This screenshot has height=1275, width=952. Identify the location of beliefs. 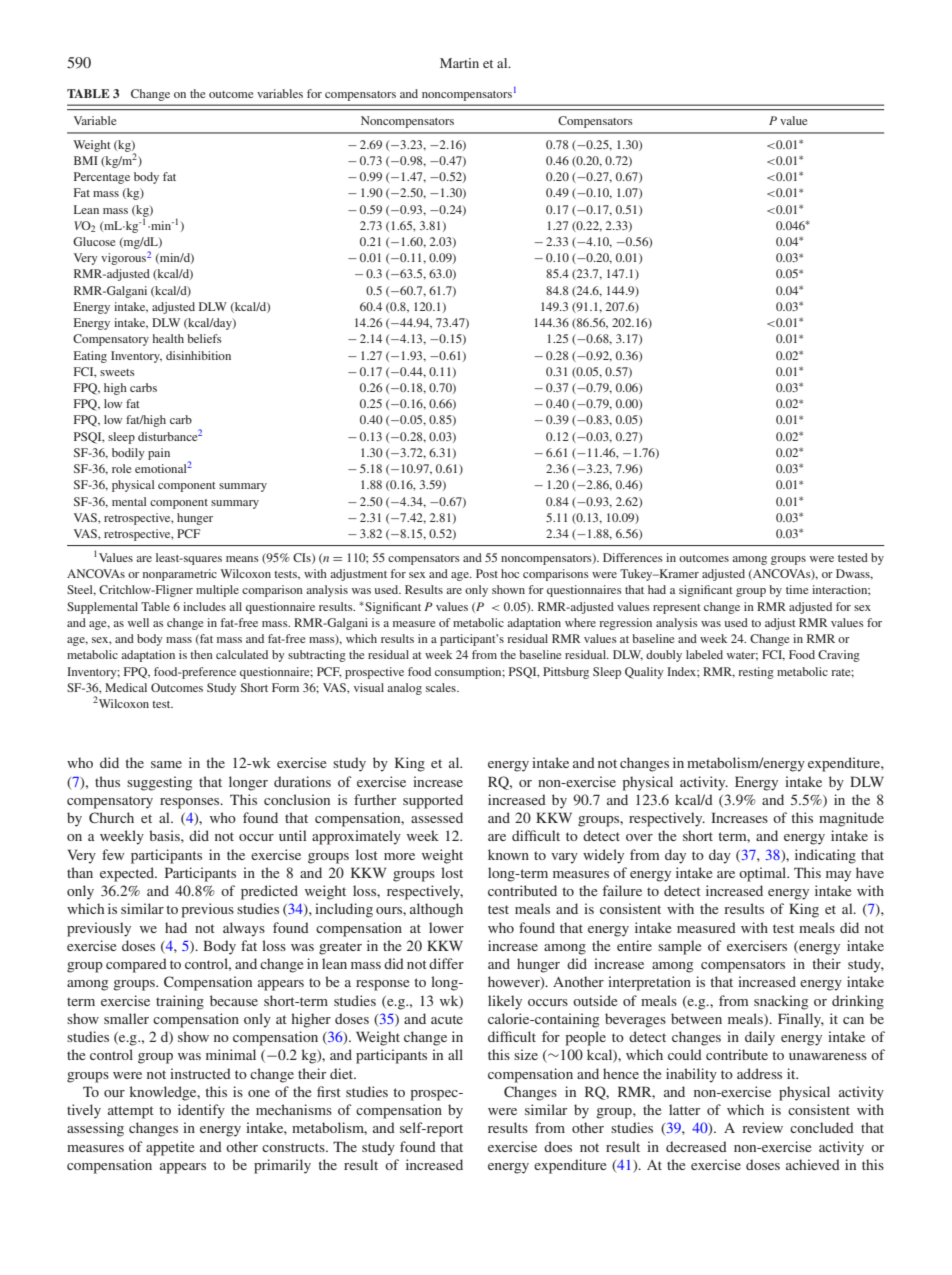
(204, 338).
